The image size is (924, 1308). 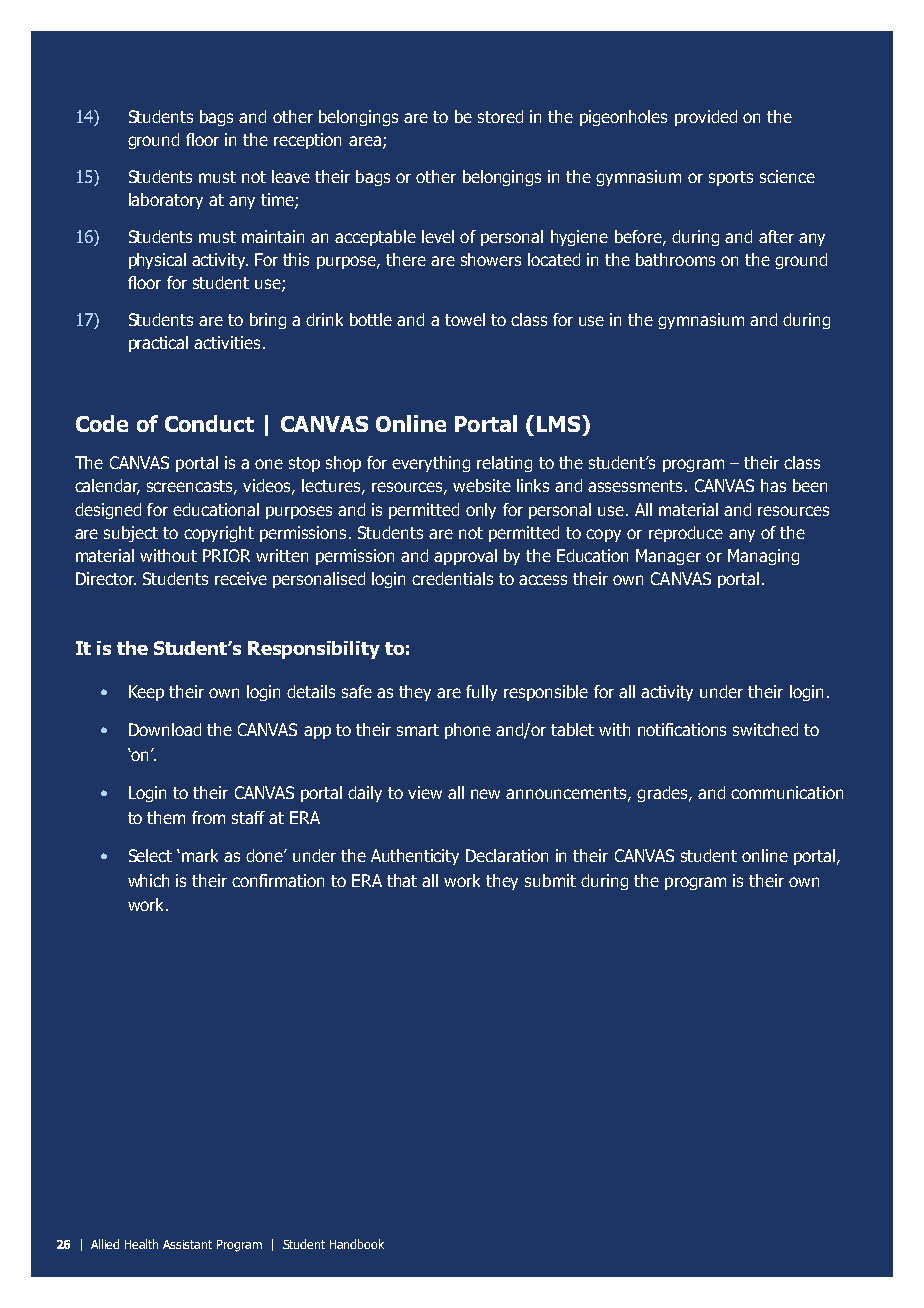 What do you see at coordinates (131, 534) in the document?
I see `subject` at bounding box center [131, 534].
